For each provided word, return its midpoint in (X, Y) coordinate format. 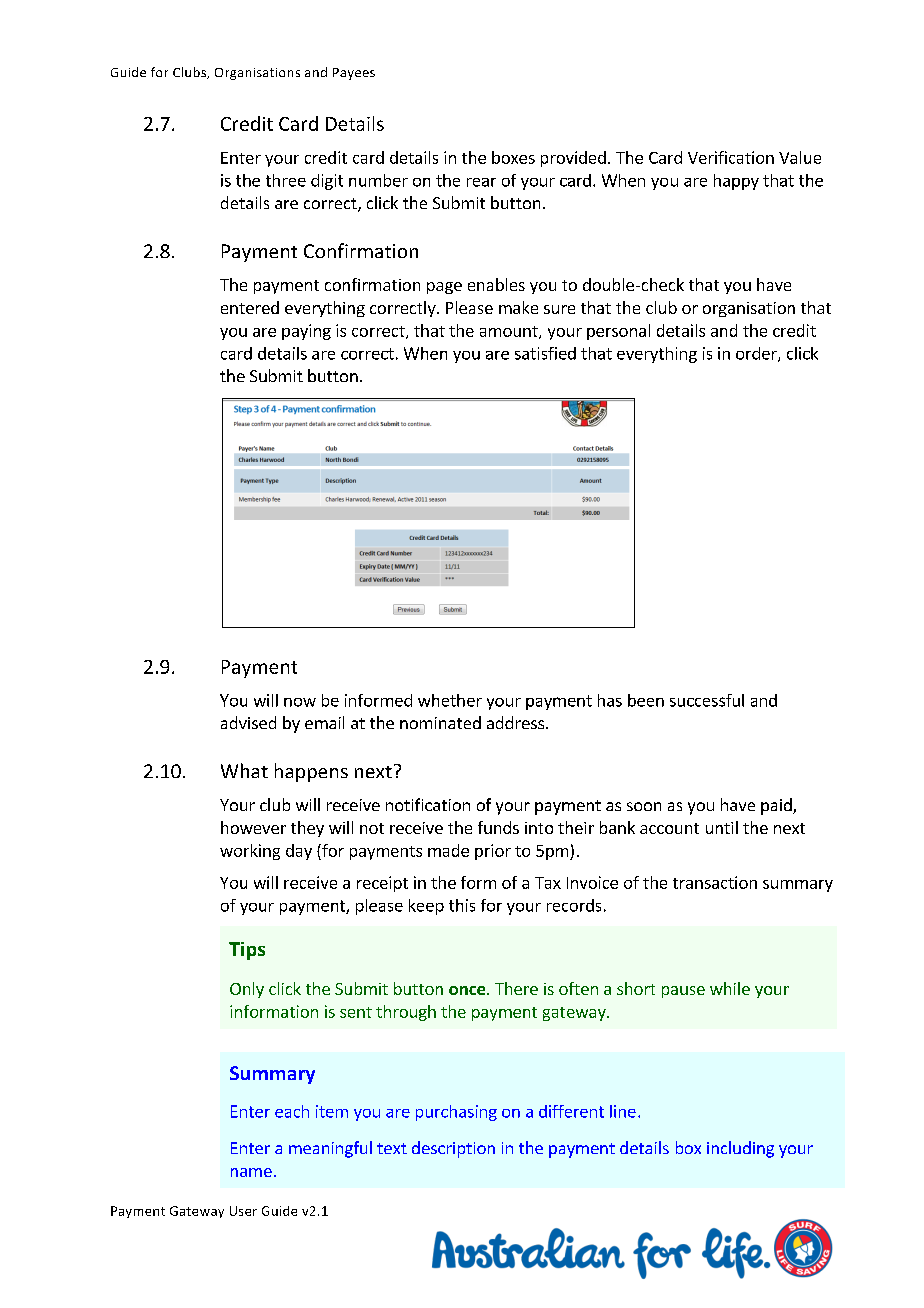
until (722, 827)
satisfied (545, 353)
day (299, 852)
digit (327, 182)
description (453, 1149)
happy (736, 182)
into (539, 828)
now (300, 702)
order (757, 354)
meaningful (330, 1149)
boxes (513, 157)
